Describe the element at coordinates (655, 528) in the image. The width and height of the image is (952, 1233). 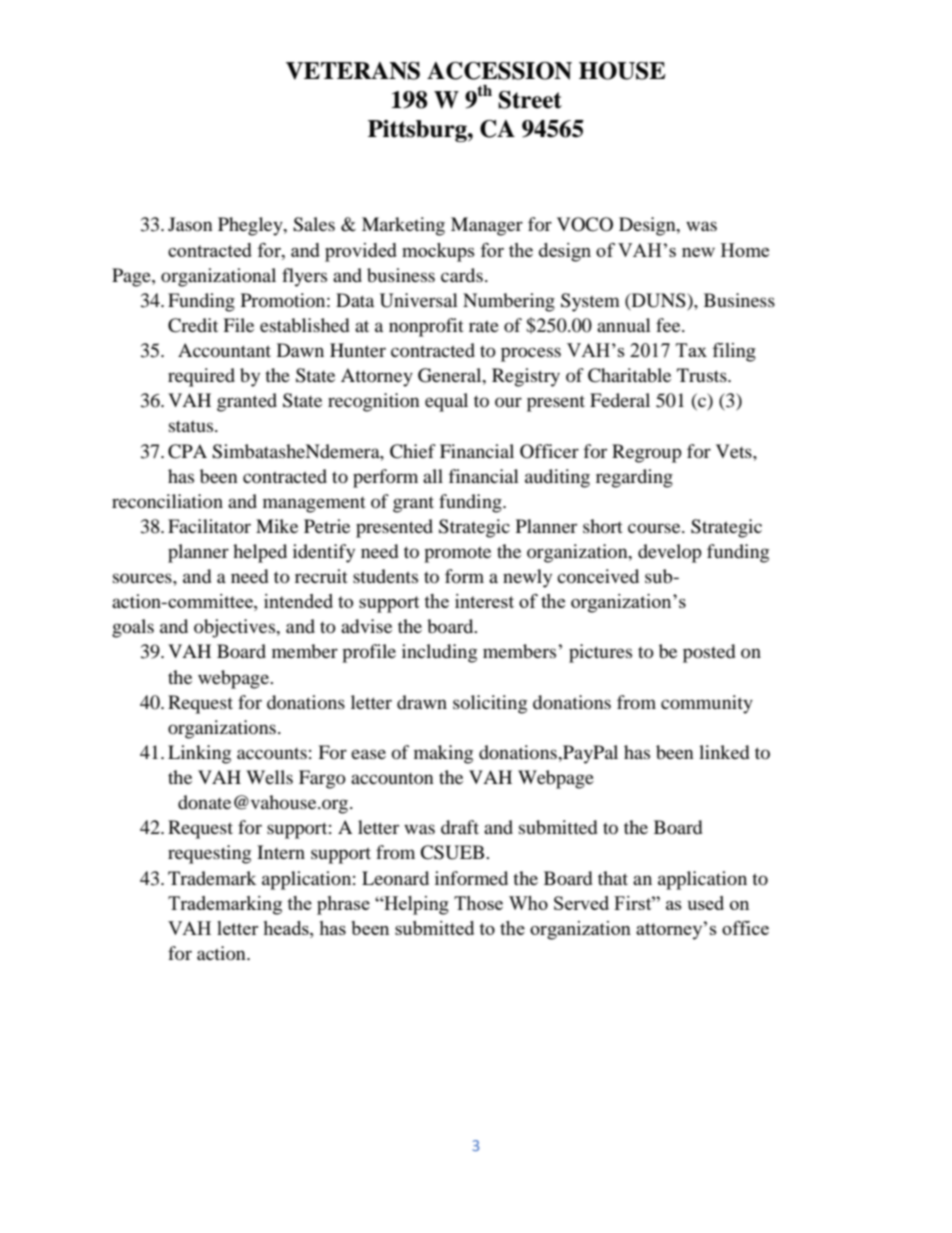
I see `course` at that location.
